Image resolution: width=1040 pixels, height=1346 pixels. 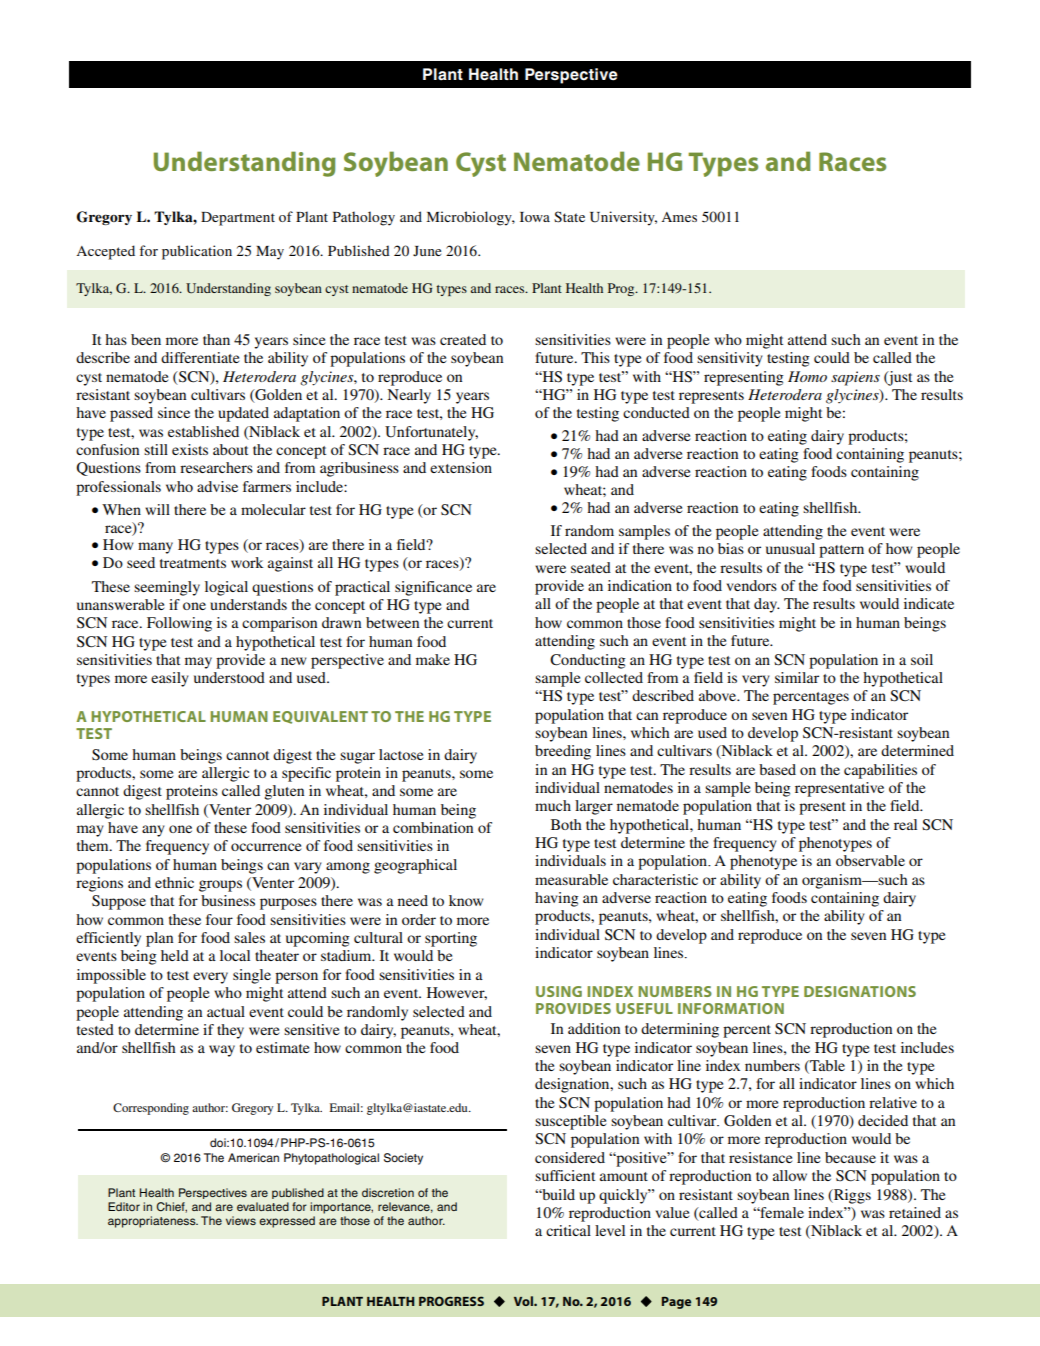 What do you see at coordinates (284, 792) in the image?
I see `gluten` at bounding box center [284, 792].
